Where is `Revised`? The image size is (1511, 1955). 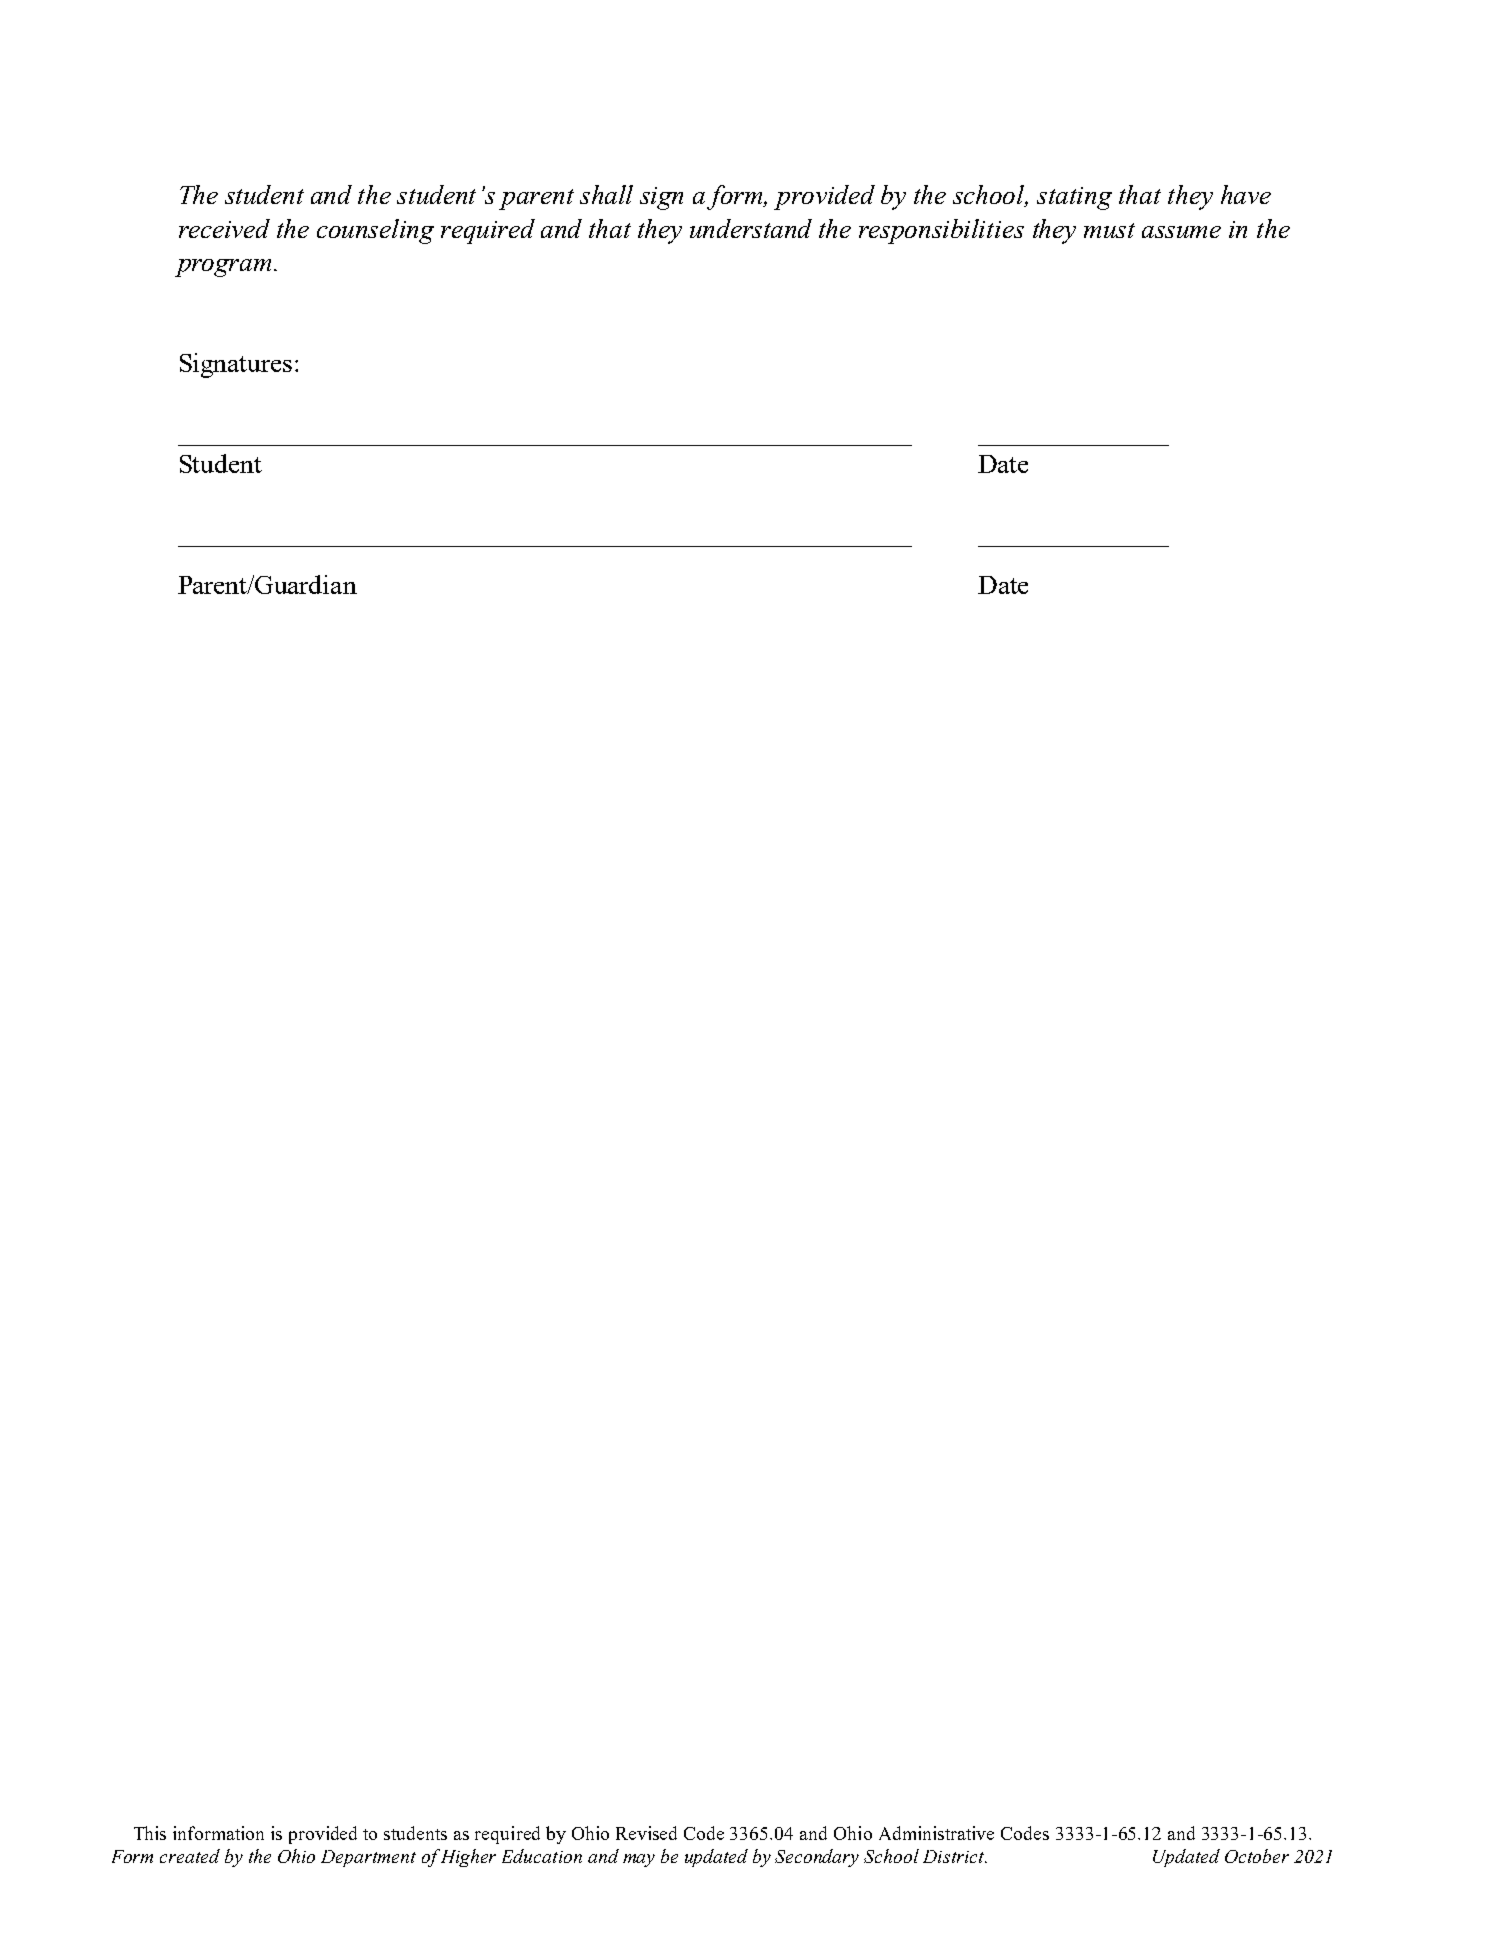
Revised is located at coordinates (646, 1833).
